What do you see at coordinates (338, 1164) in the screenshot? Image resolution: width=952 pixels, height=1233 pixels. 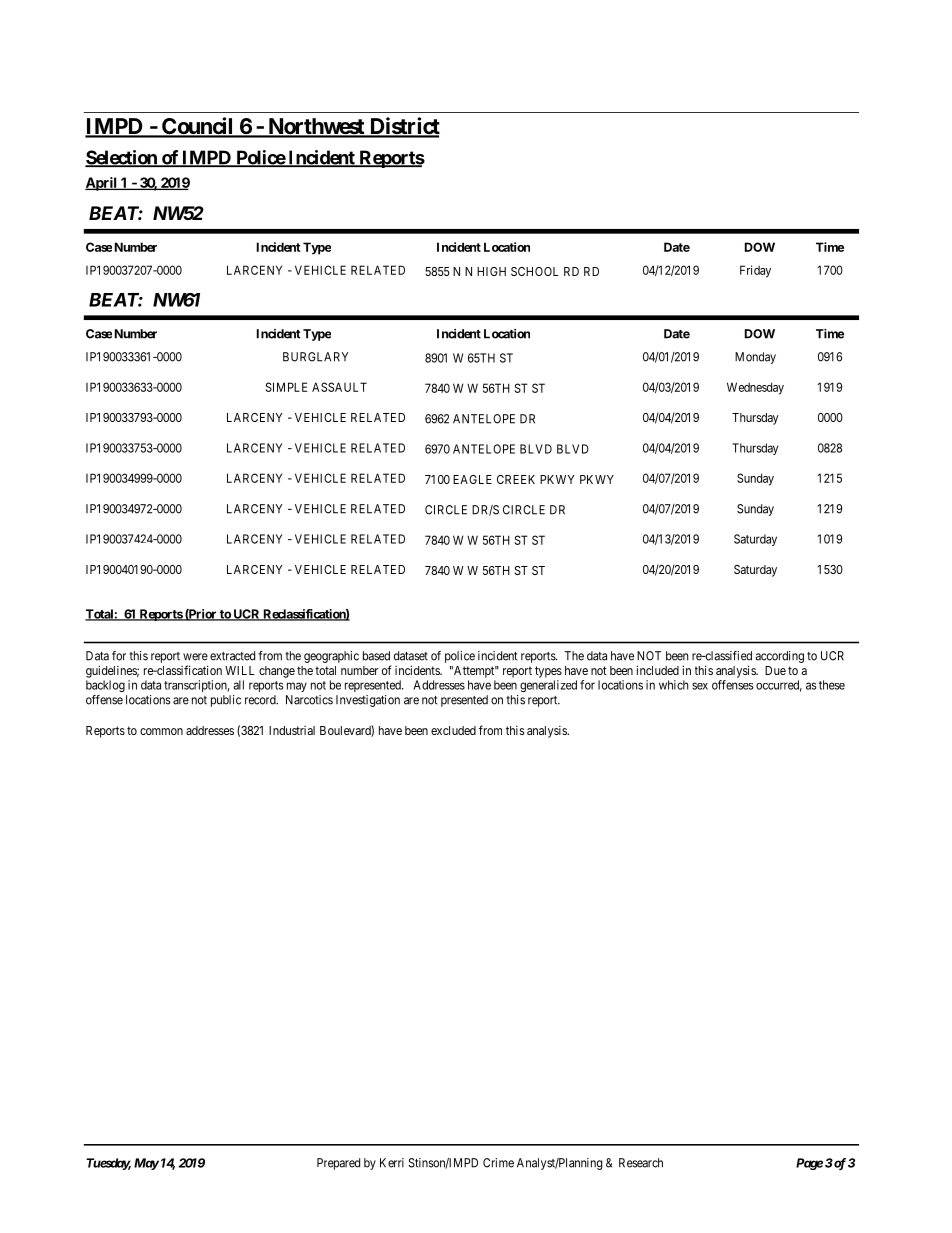 I see `Prepared` at bounding box center [338, 1164].
